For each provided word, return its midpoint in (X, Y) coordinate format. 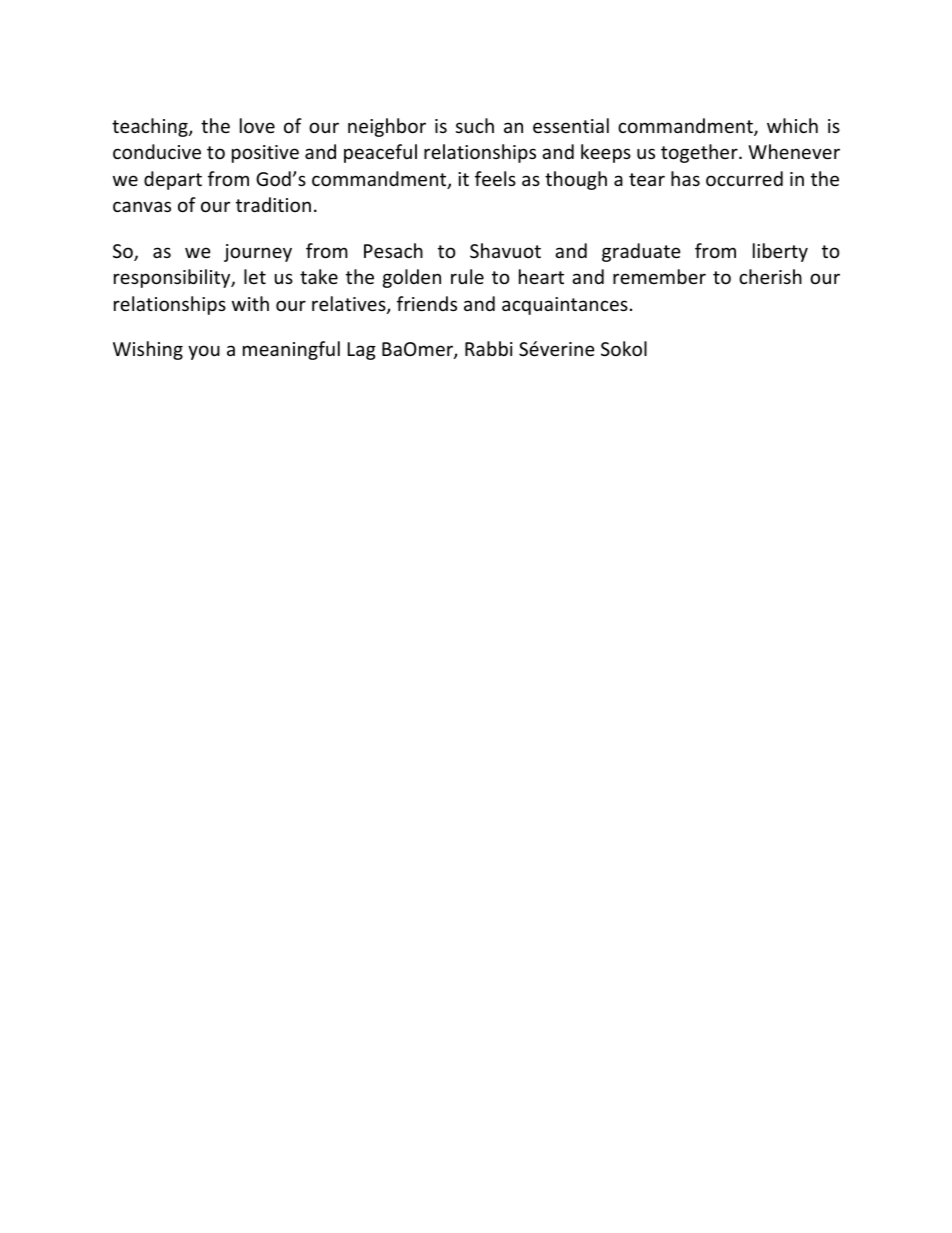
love (257, 125)
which (792, 125)
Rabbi (489, 348)
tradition (273, 204)
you (204, 352)
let (255, 276)
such (475, 125)
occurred (744, 178)
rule (467, 276)
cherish (770, 276)
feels (495, 178)
